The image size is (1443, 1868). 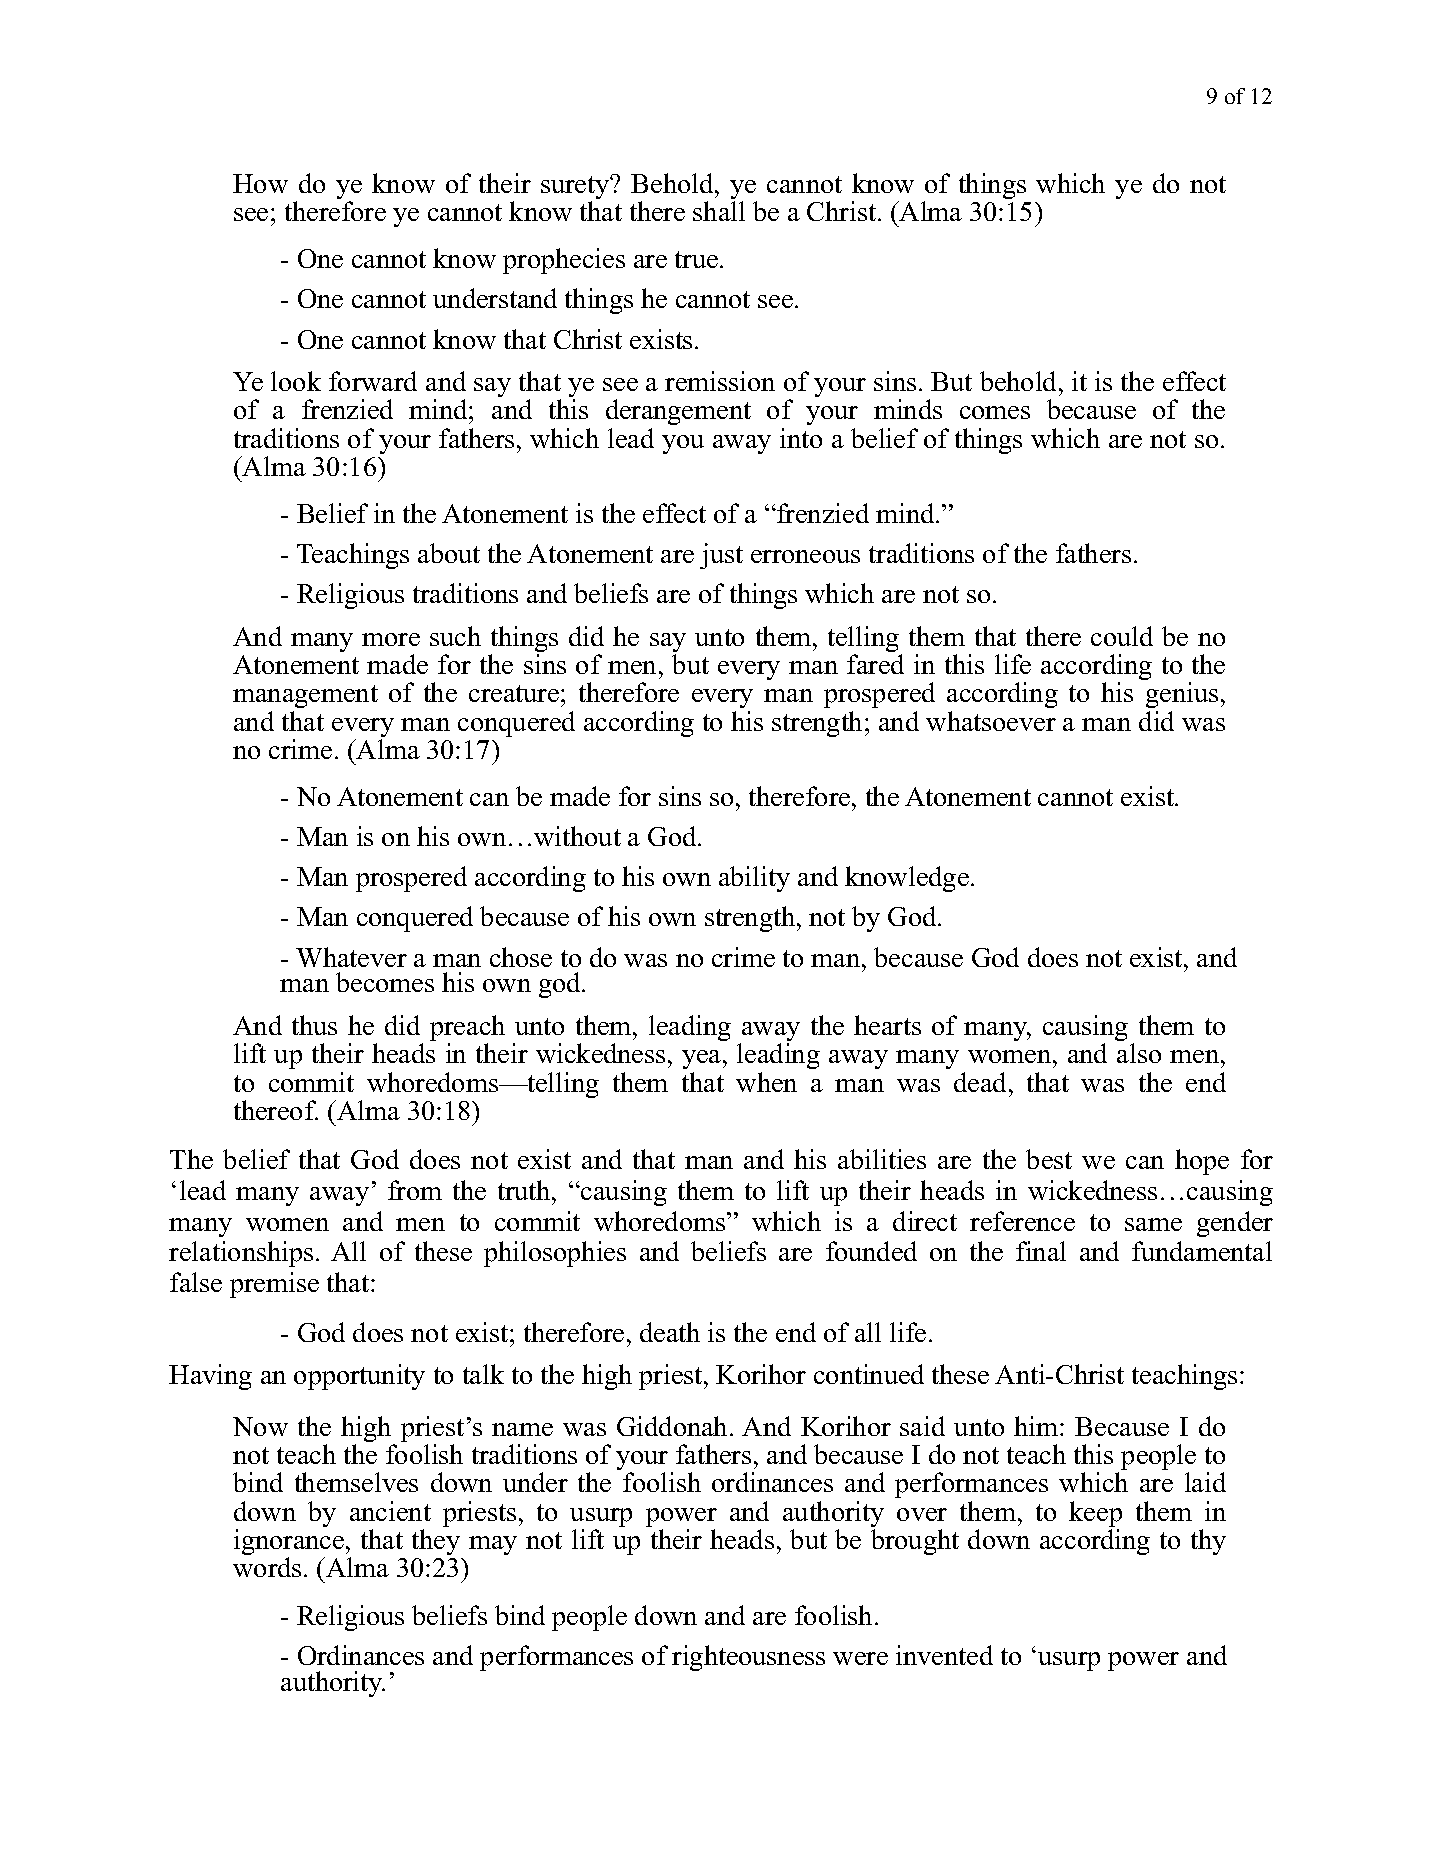 I want to click on righteousness, so click(x=748, y=1658).
